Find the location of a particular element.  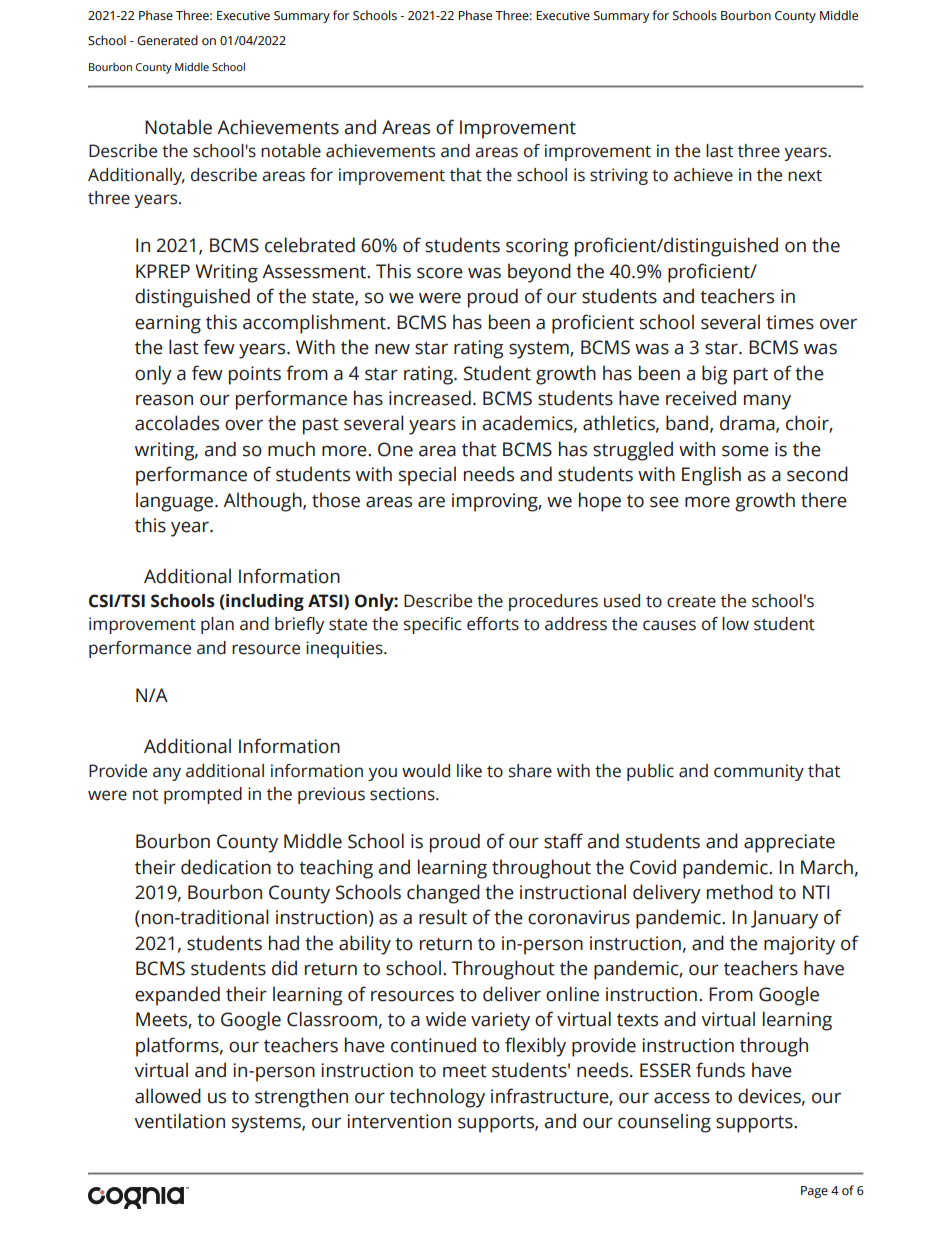

prompted is located at coordinates (203, 795).
